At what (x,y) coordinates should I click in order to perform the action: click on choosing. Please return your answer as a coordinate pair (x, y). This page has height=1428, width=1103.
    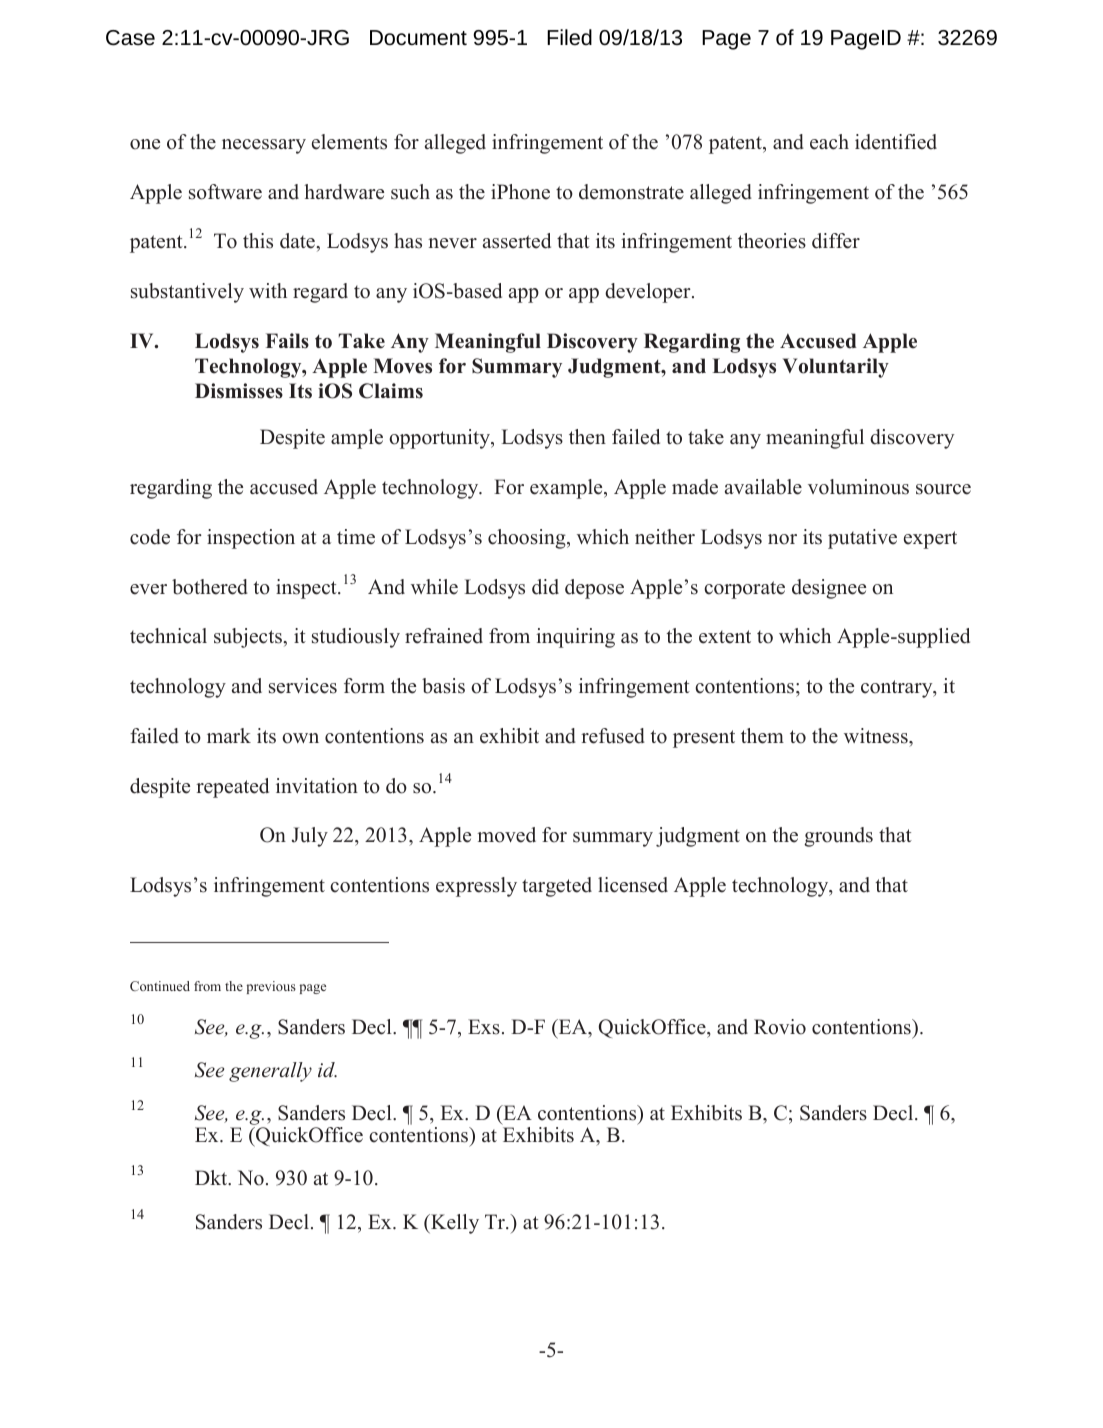
    Looking at the image, I should click on (528, 539).
